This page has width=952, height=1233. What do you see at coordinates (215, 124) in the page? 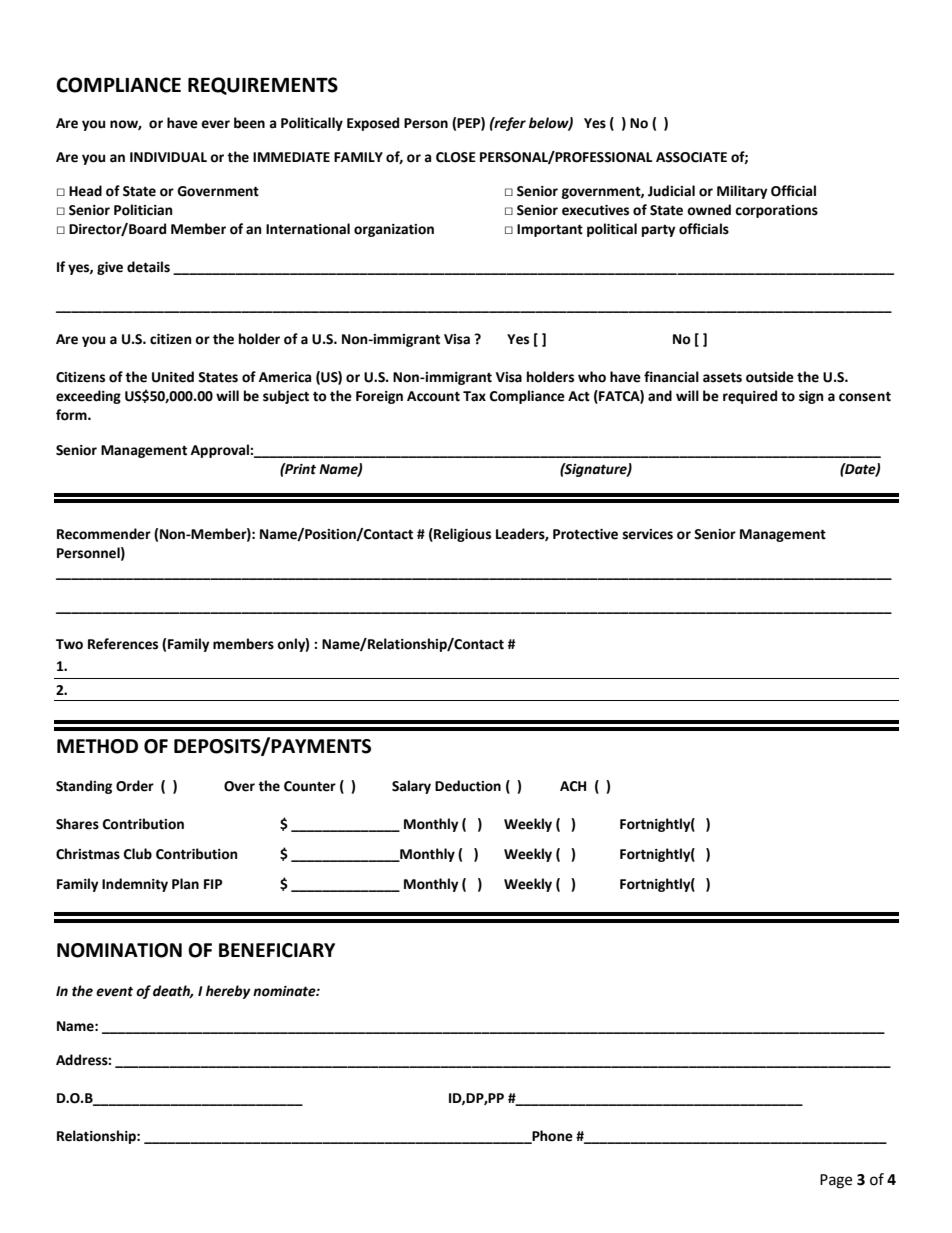
I see `ever` at bounding box center [215, 124].
